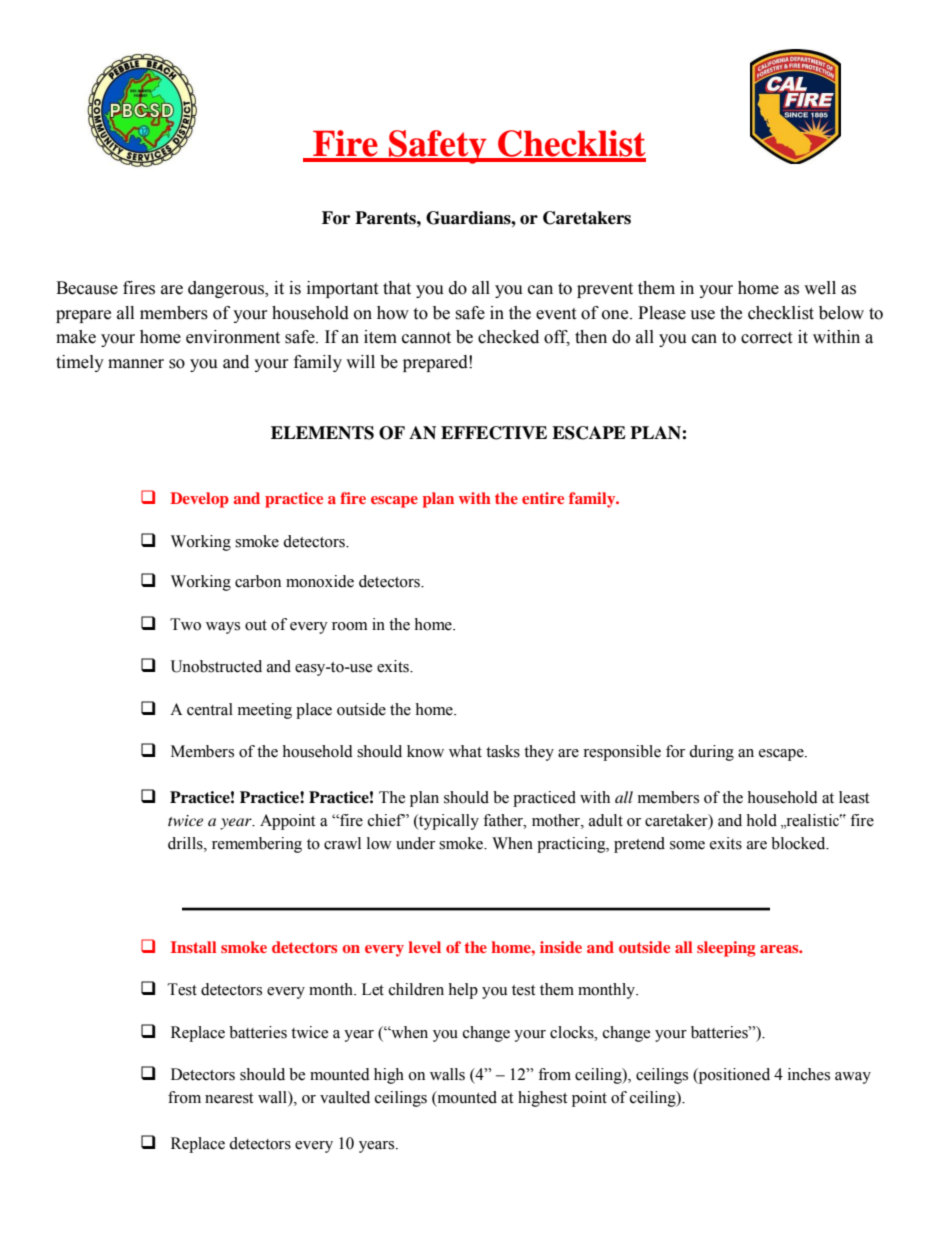  What do you see at coordinates (809, 1074) in the document?
I see `inches` at bounding box center [809, 1074].
